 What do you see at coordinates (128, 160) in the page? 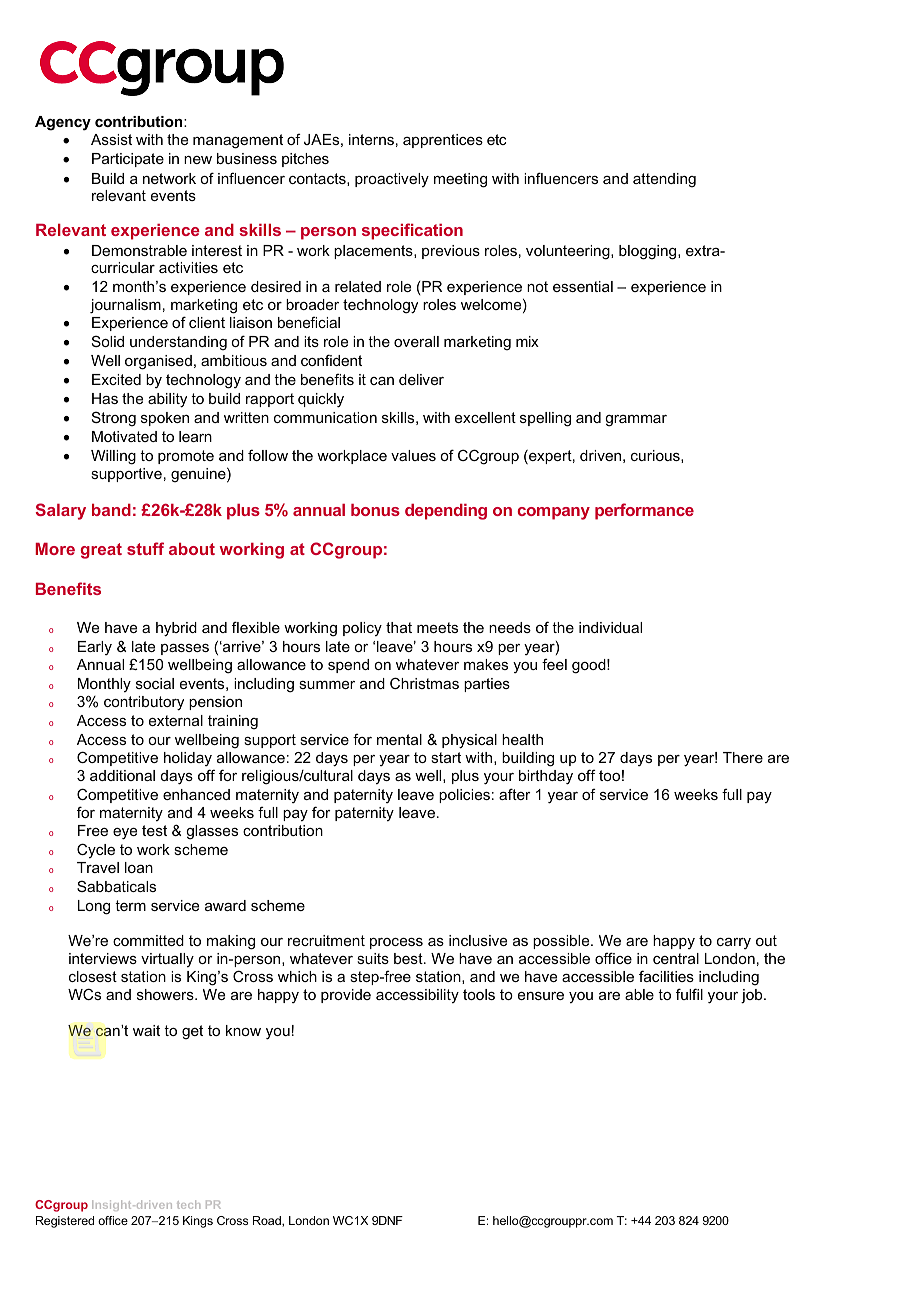
I see `Participate` at bounding box center [128, 160].
